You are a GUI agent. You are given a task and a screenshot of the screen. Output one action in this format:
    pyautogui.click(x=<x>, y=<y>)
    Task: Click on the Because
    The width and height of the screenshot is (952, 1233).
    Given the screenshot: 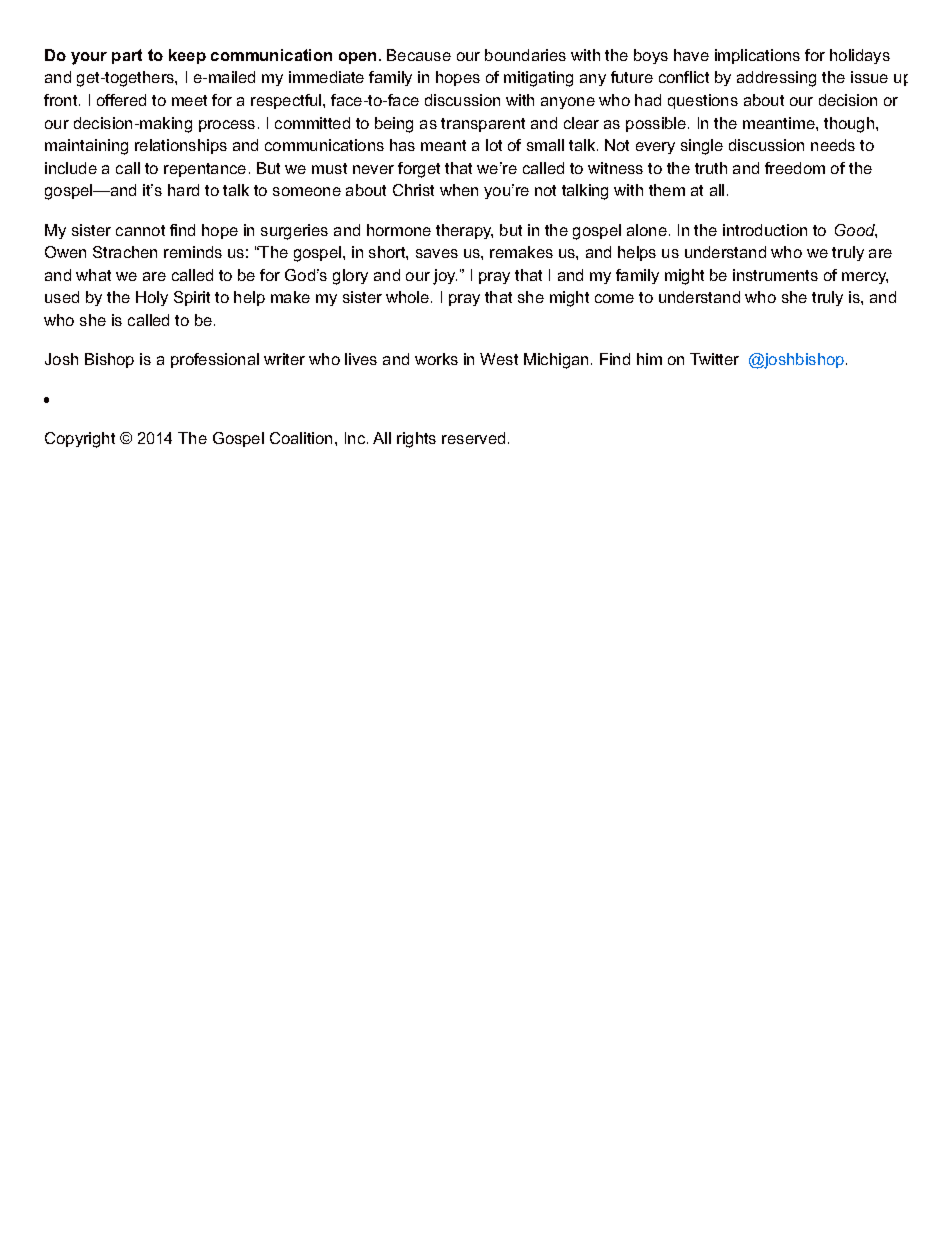 What is the action you would take?
    pyautogui.click(x=419, y=55)
